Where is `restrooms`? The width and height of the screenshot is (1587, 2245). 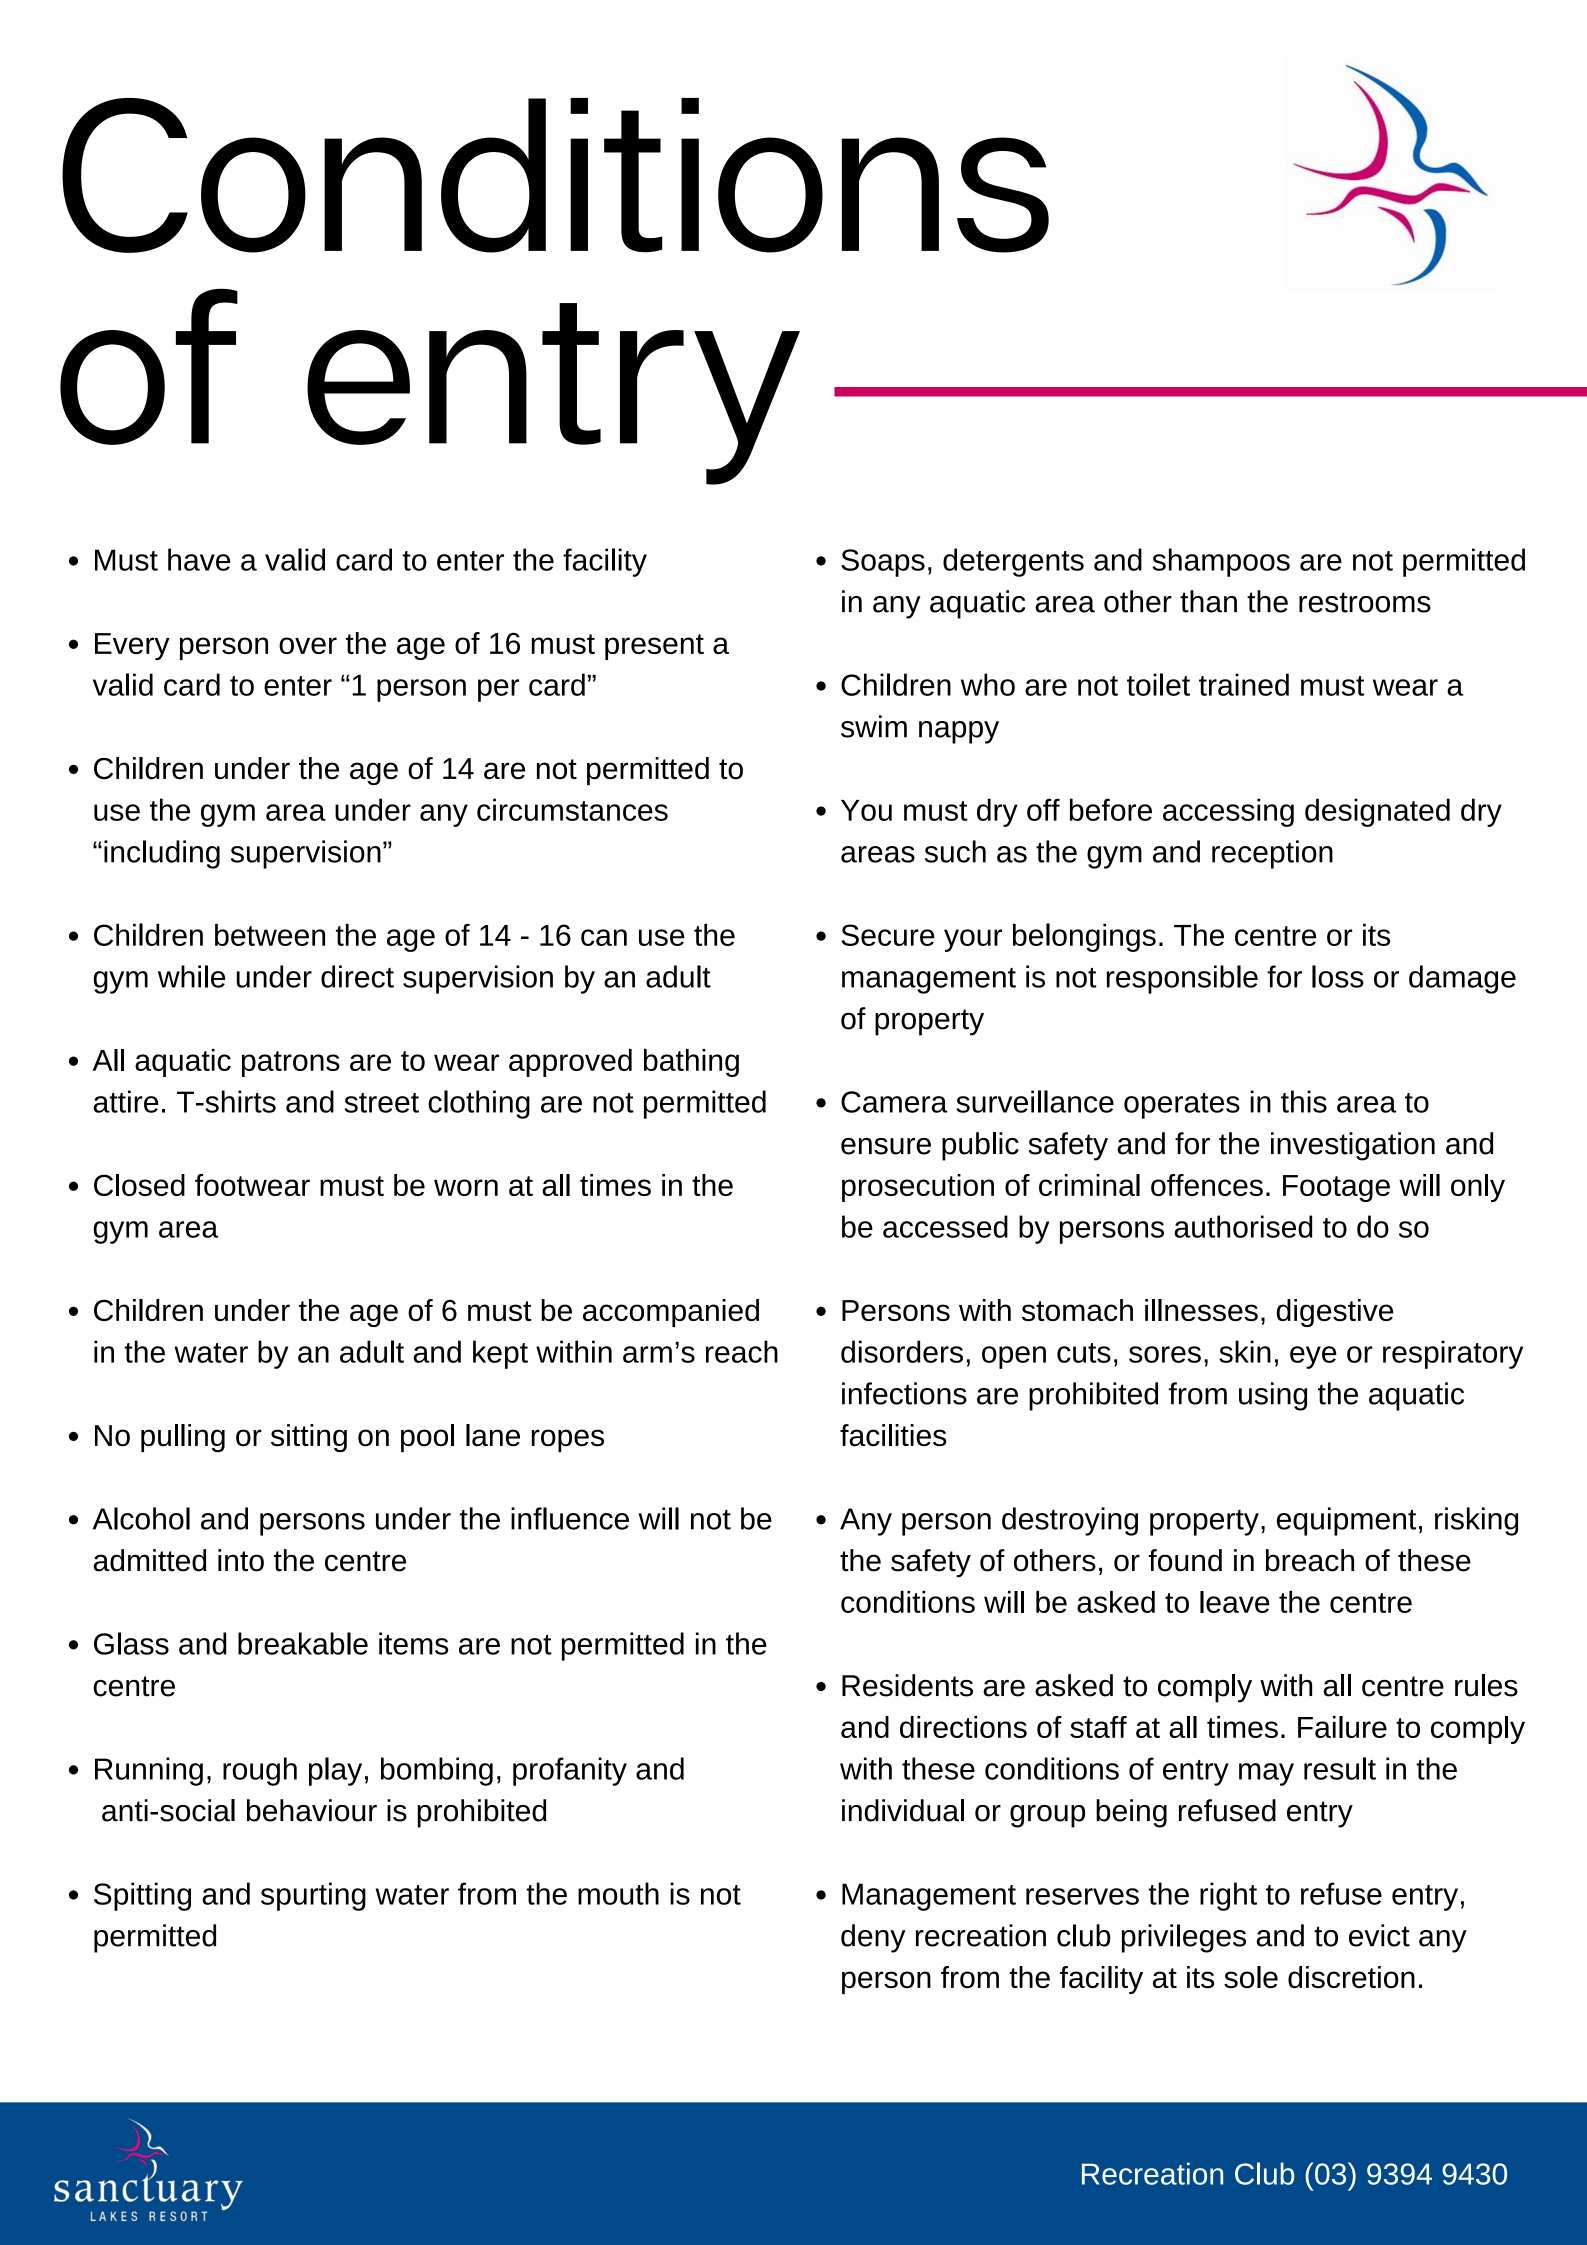 restrooms is located at coordinates (1365, 602).
